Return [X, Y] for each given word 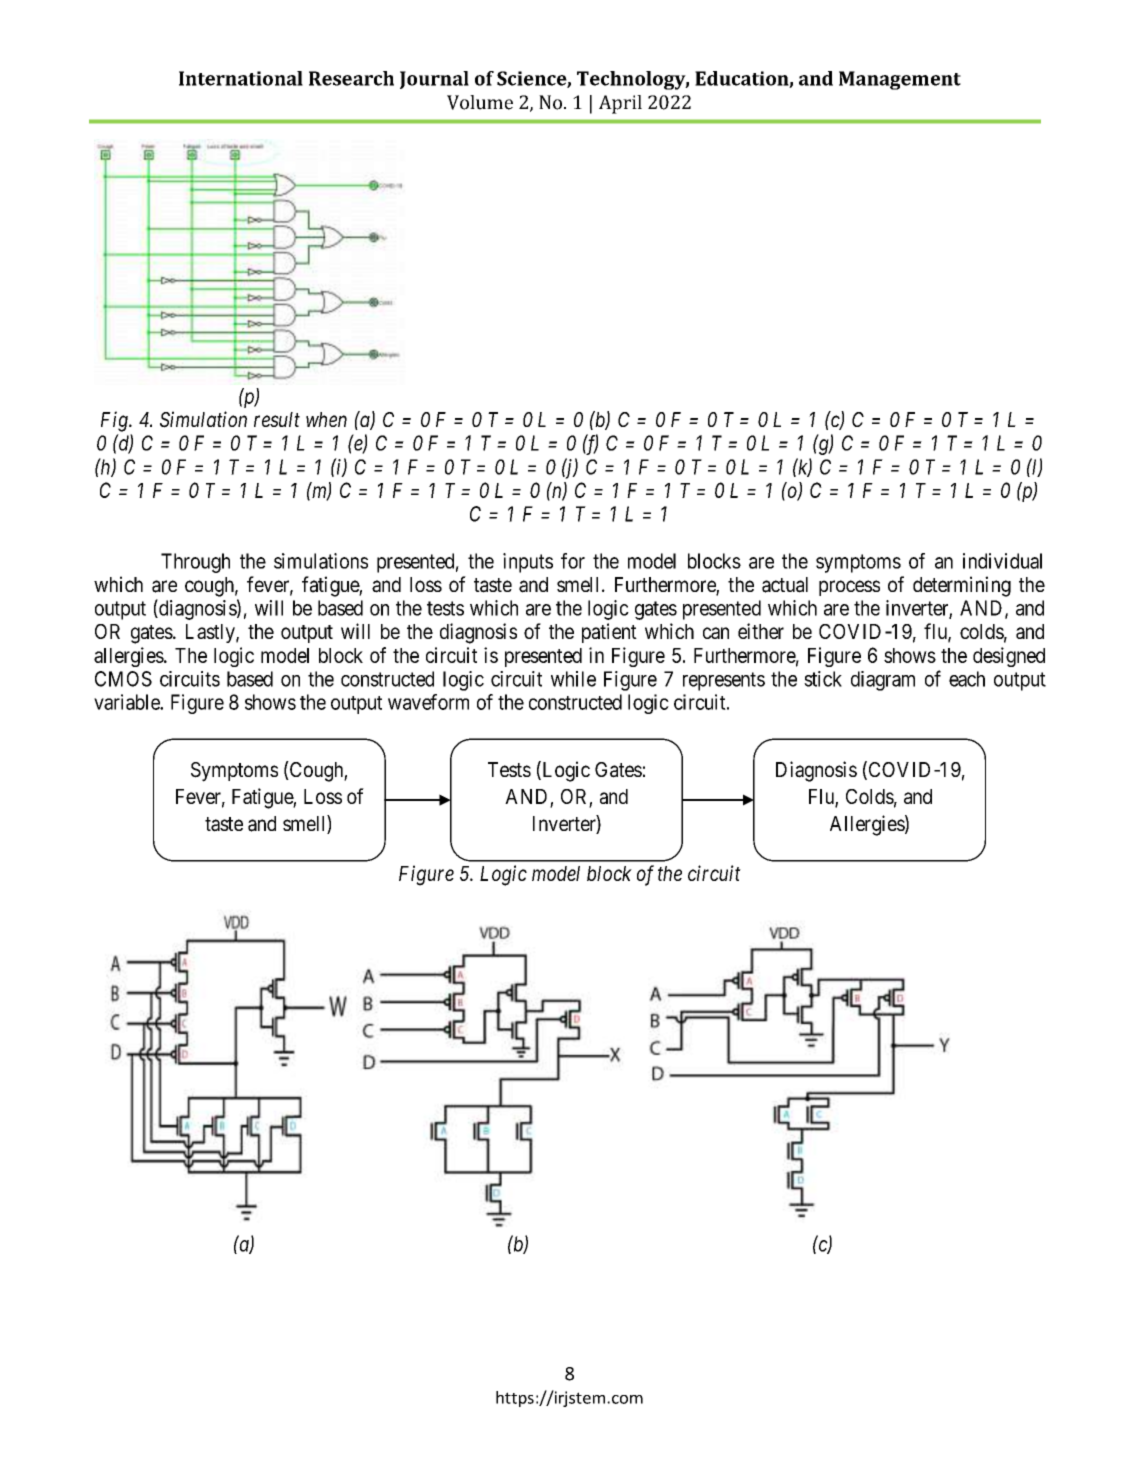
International [241, 78]
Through [195, 563]
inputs [528, 563]
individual [1002, 561]
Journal [434, 80]
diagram [883, 681]
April [620, 104]
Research [351, 78]
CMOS [123, 679]
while [573, 679]
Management [900, 80]
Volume [480, 102]
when [326, 419]
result [277, 419]
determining [962, 586]
